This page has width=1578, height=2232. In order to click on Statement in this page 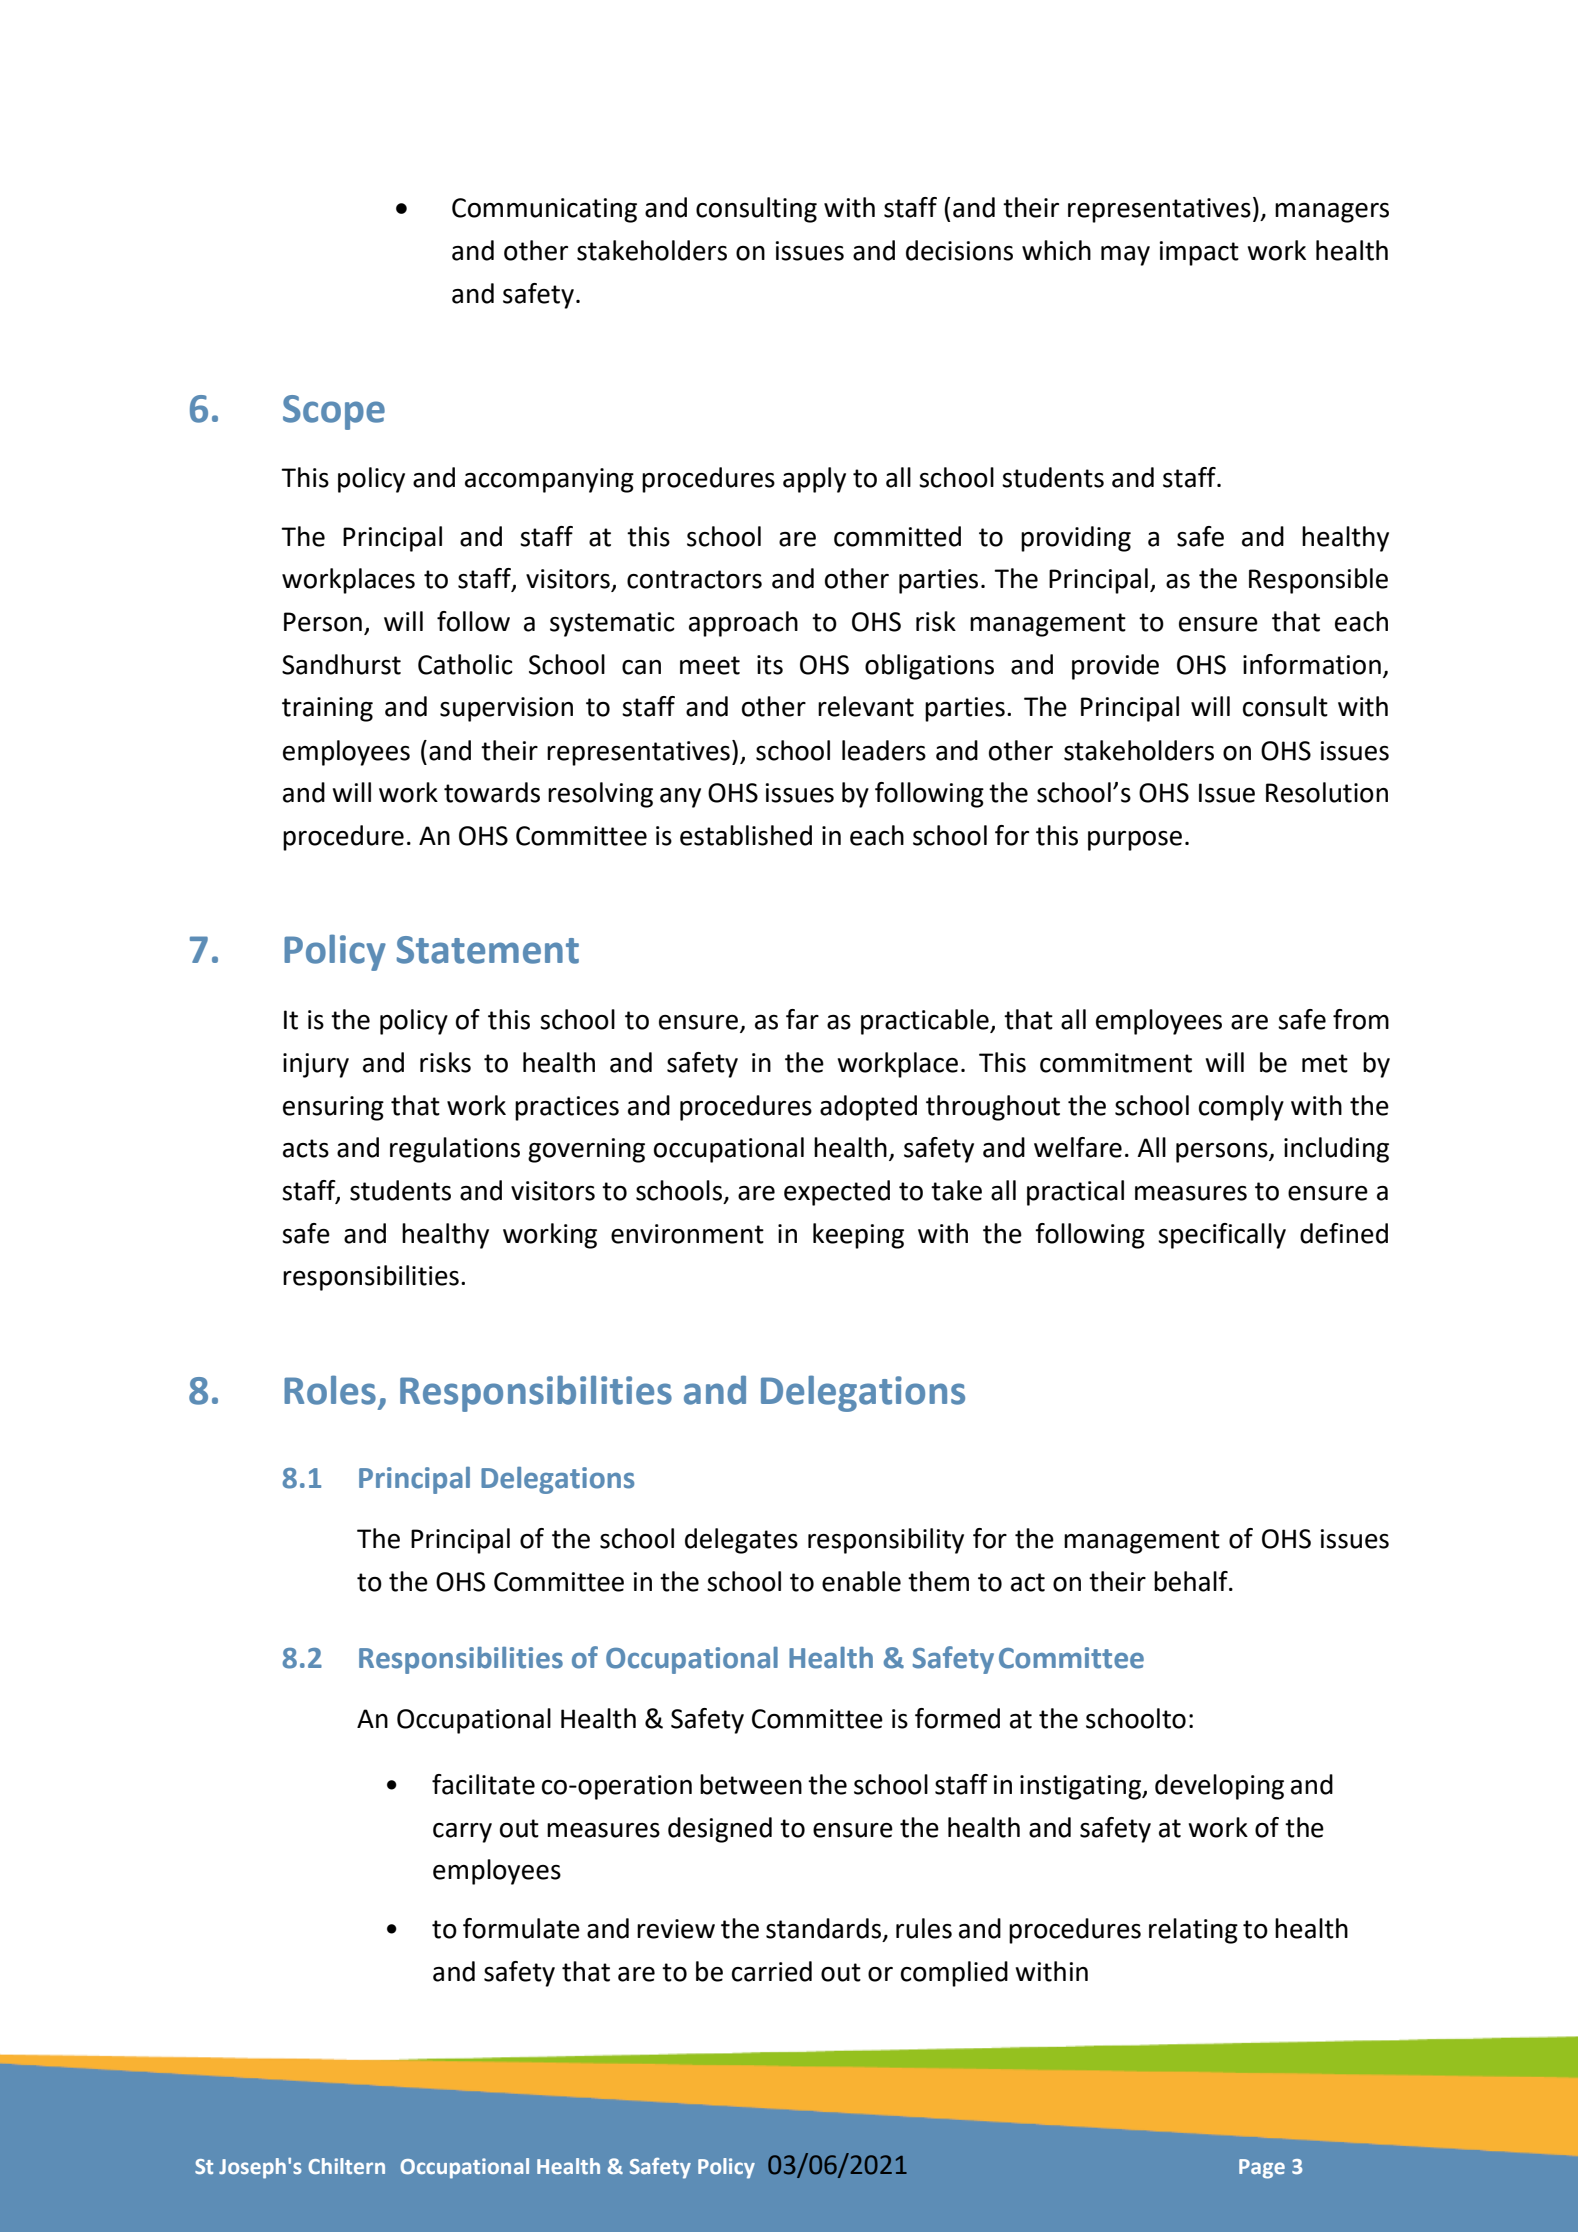, I will do `click(488, 950)`.
